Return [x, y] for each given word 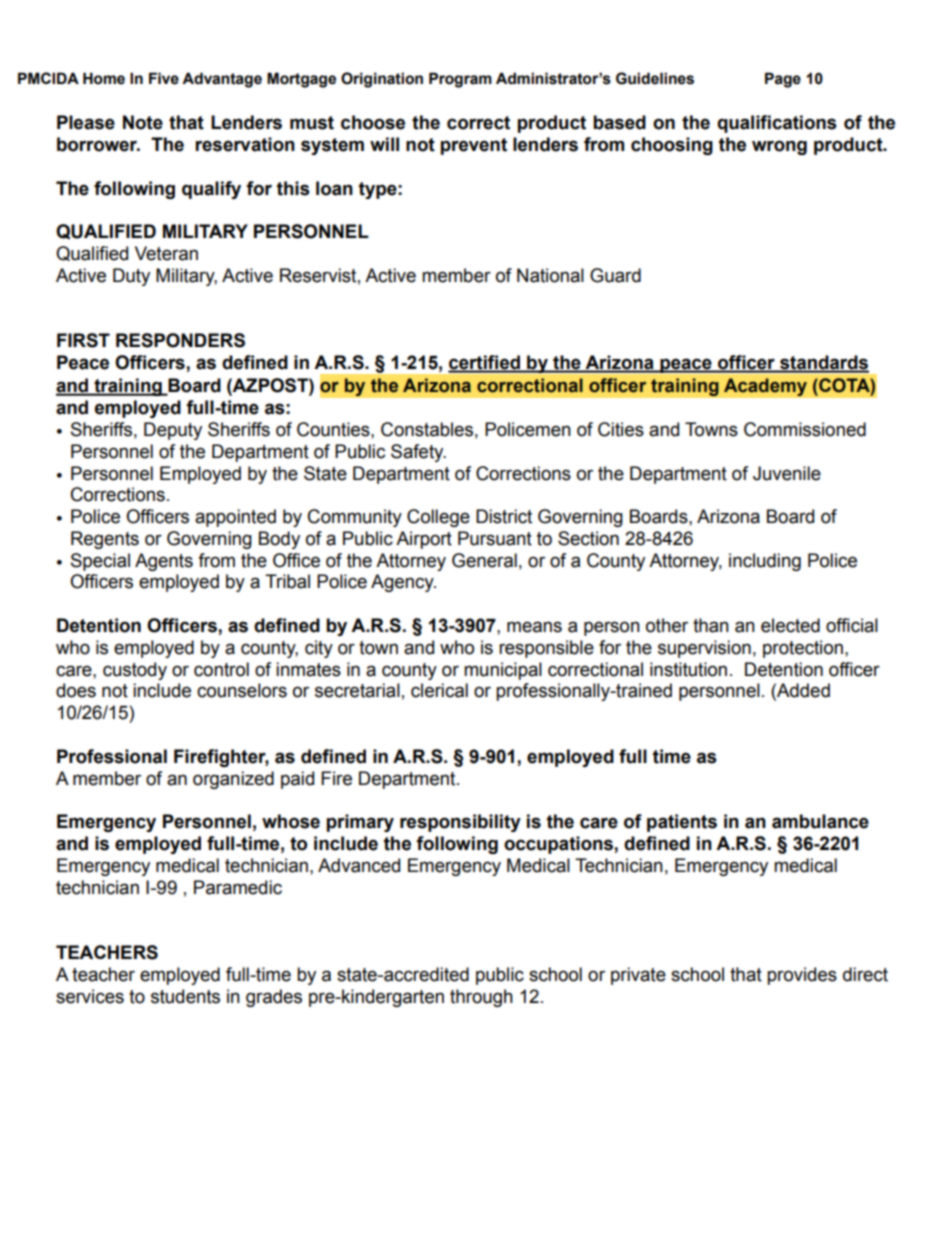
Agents [164, 562]
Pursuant [495, 538]
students [185, 996]
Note [143, 122]
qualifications [777, 124]
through [481, 998]
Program [460, 80]
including [765, 562]
